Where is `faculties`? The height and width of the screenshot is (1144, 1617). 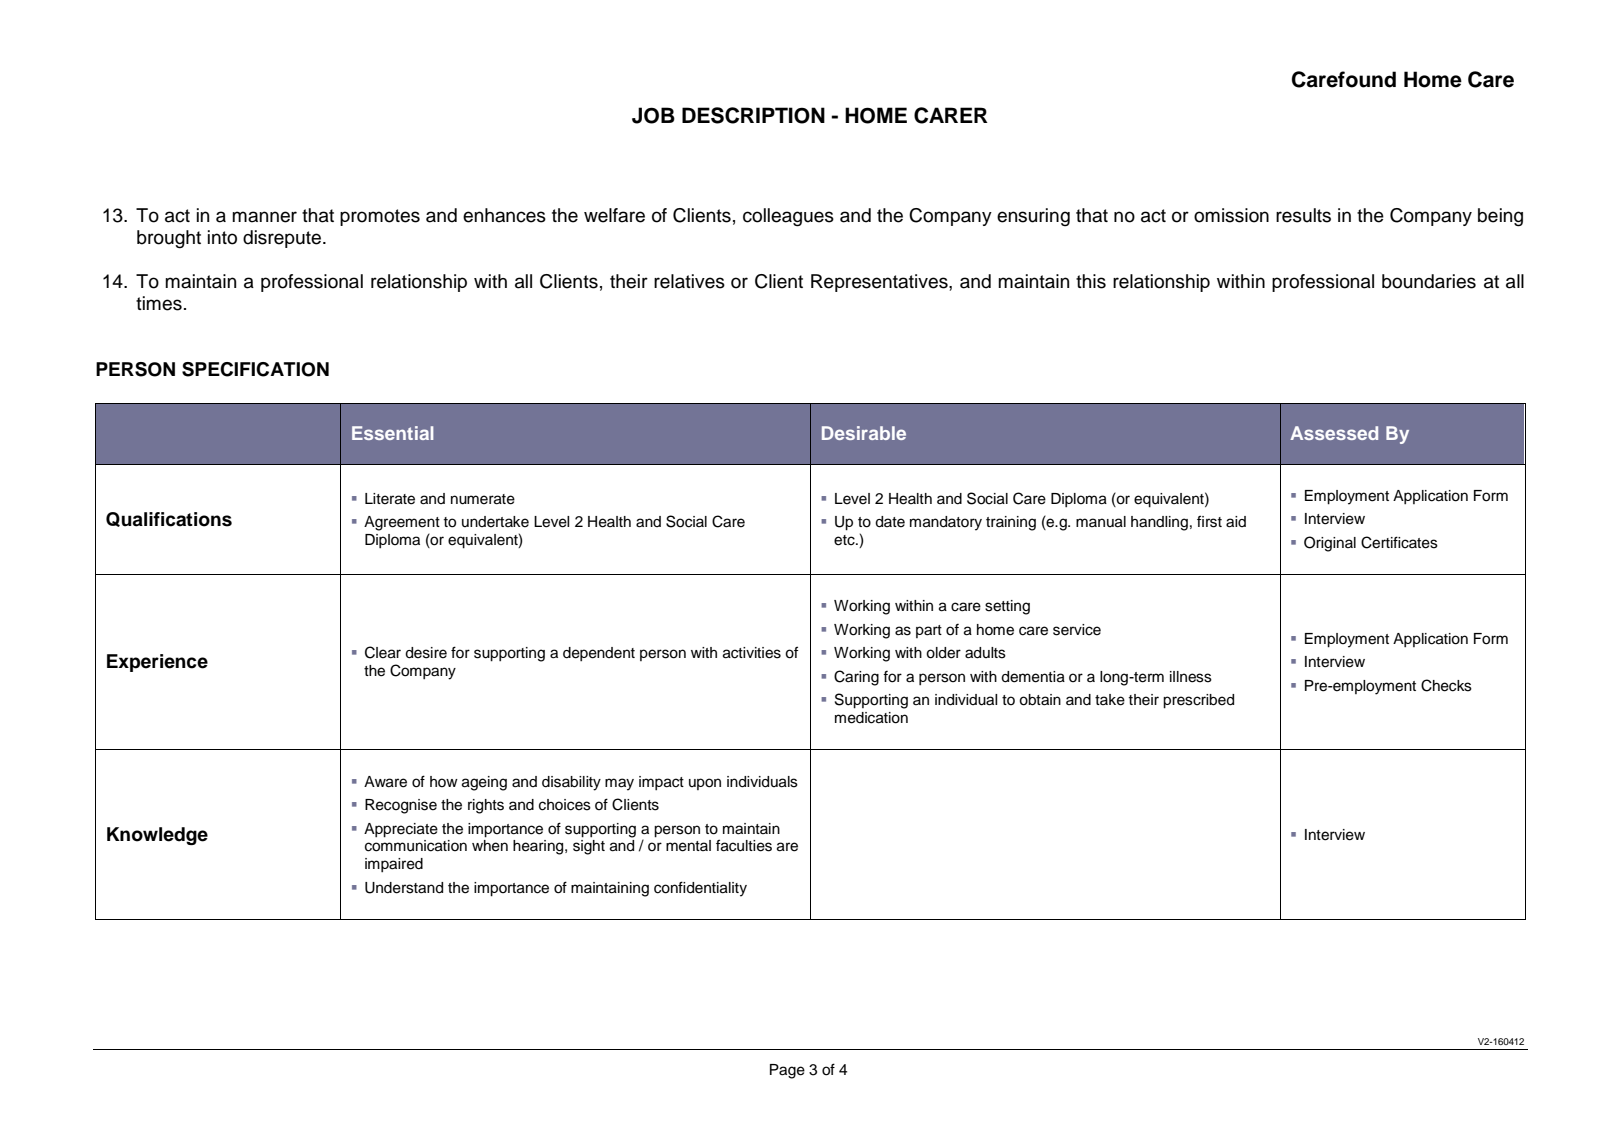 faculties is located at coordinates (744, 845).
